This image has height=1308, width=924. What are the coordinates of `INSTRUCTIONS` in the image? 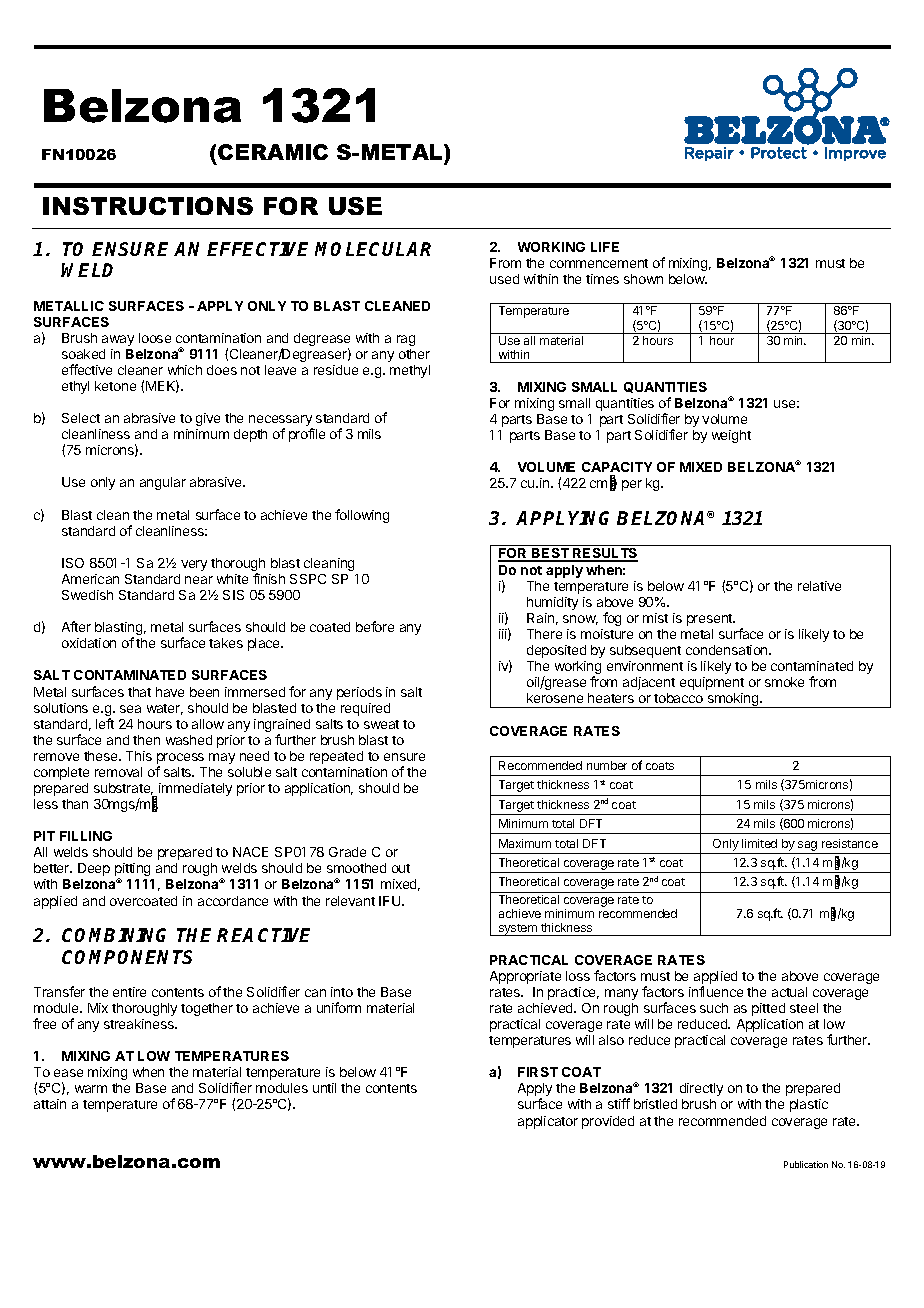 It's located at (148, 206).
